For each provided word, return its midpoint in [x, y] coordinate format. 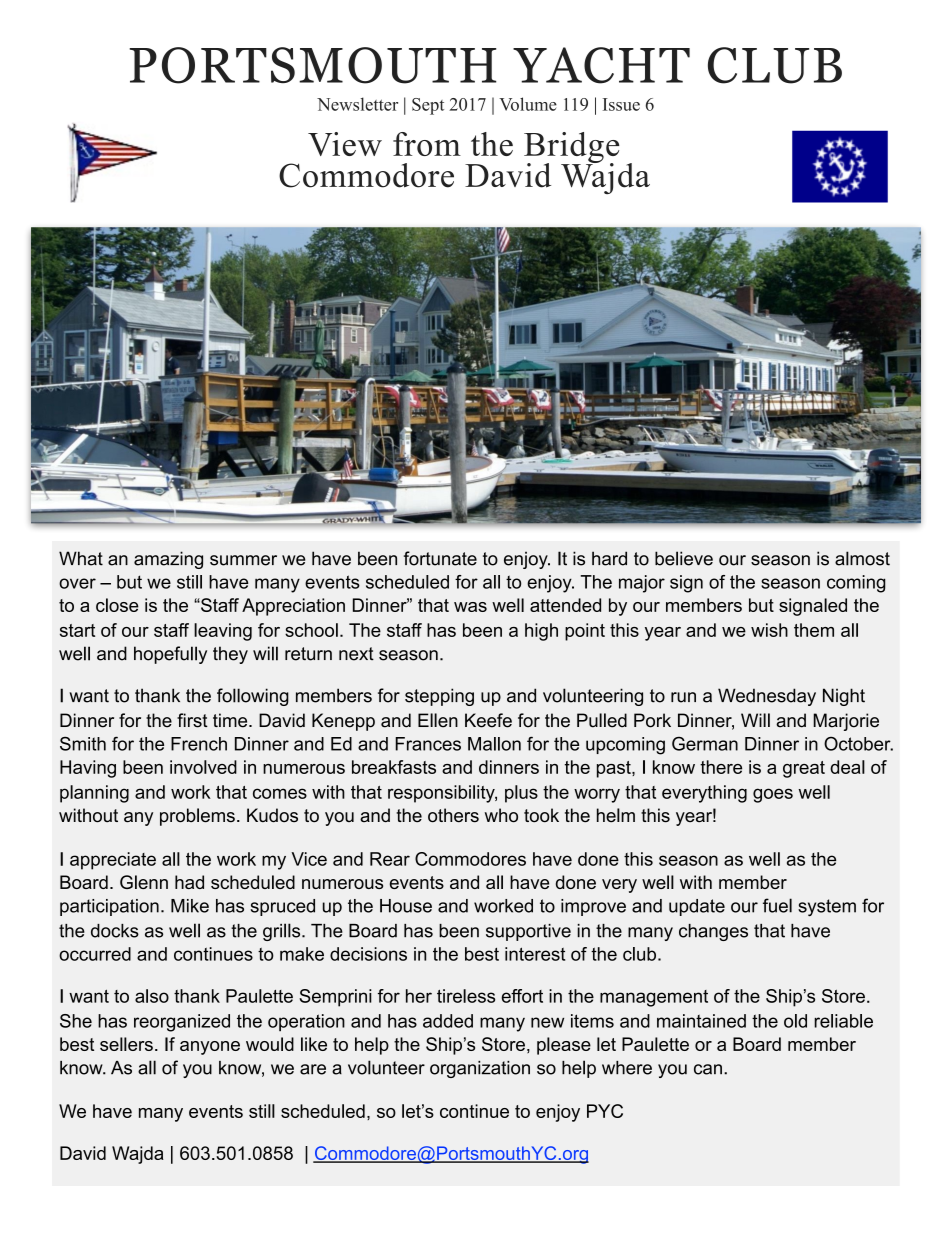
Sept [428, 106]
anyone [210, 1048]
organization [480, 1069]
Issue [621, 104]
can [708, 1069]
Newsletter [357, 104]
